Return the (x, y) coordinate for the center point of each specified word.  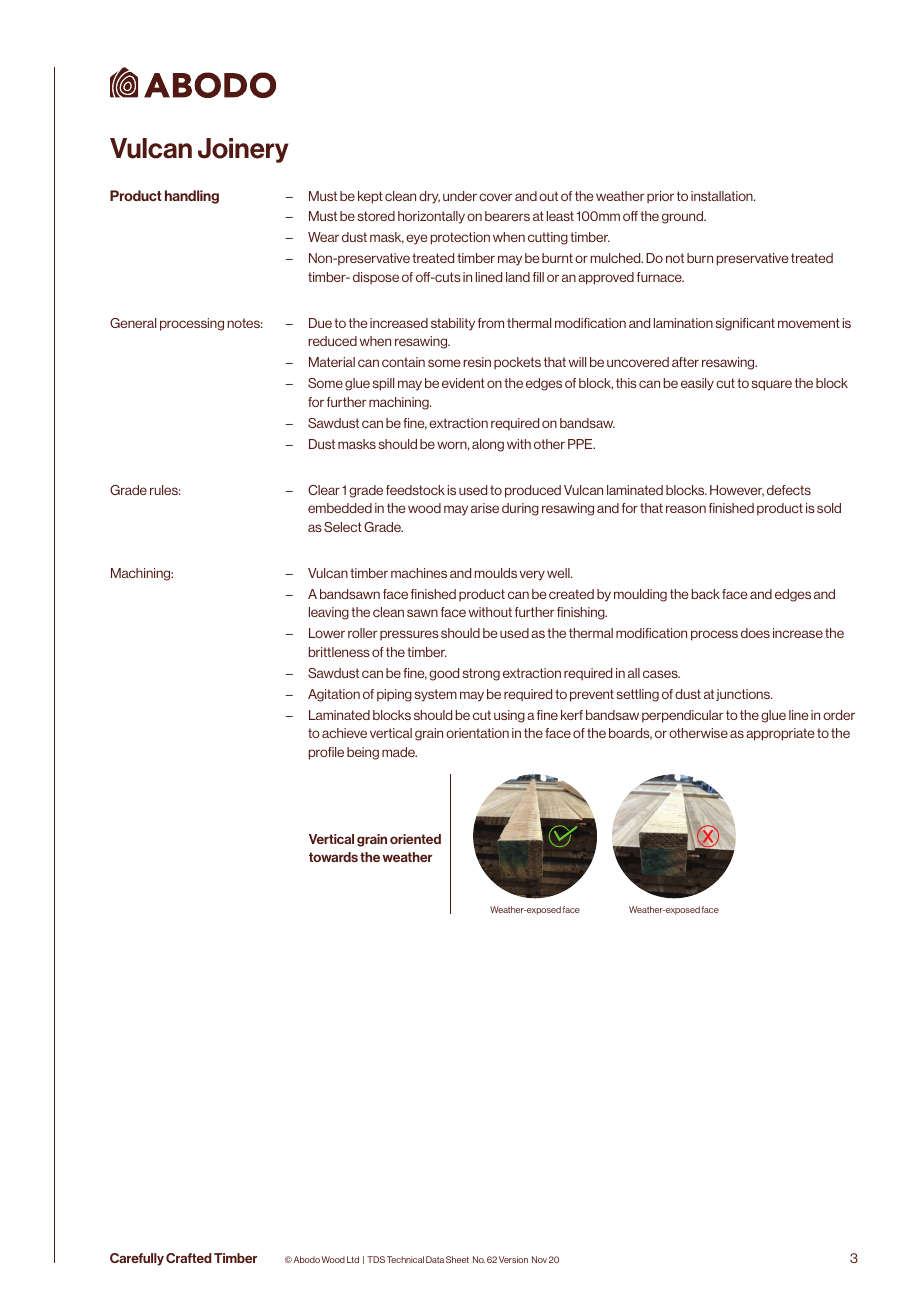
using (509, 716)
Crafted (188, 1258)
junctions (744, 695)
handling (192, 197)
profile (326, 753)
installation (723, 196)
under (460, 196)
